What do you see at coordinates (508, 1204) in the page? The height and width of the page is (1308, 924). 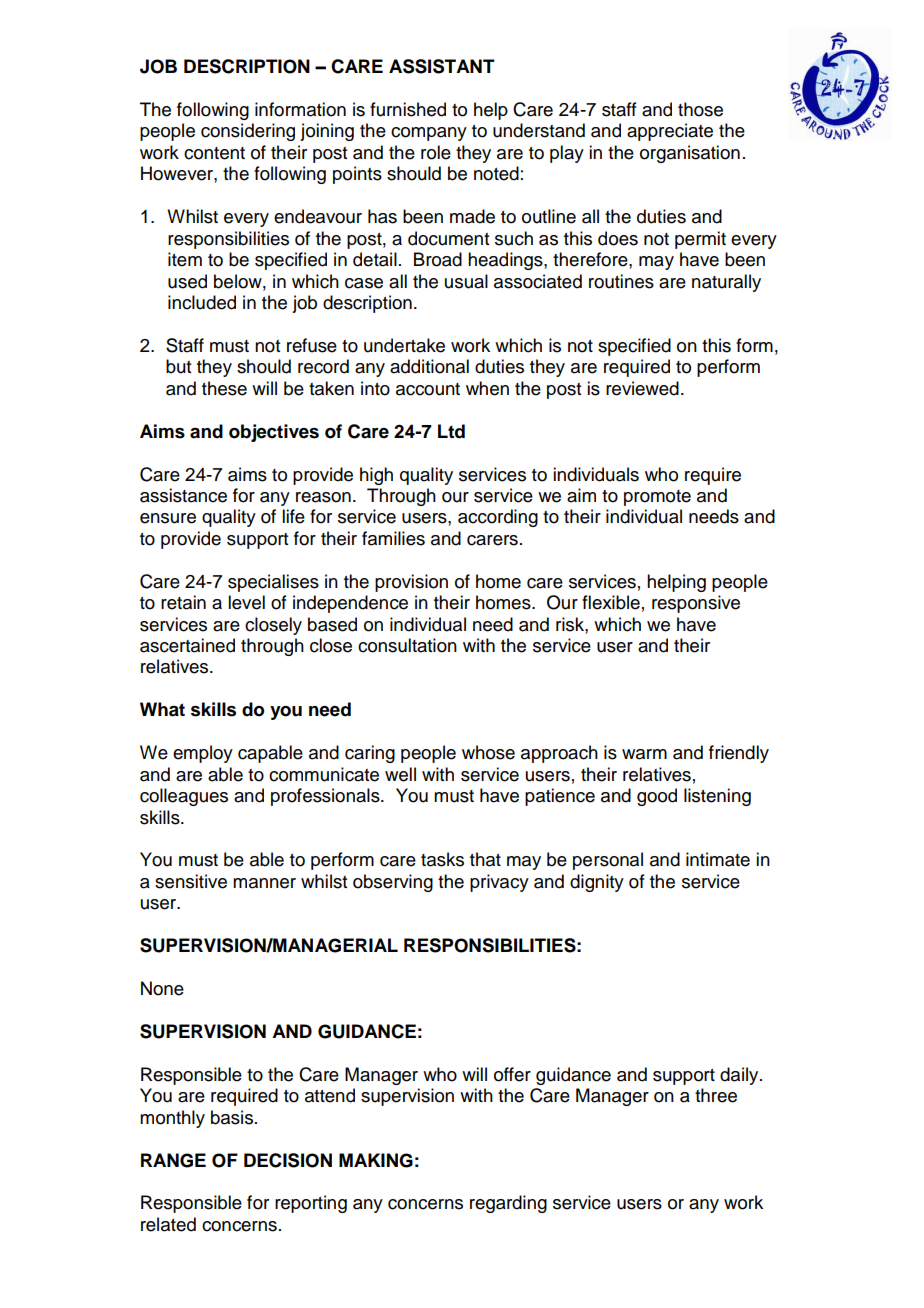 I see `regarding` at bounding box center [508, 1204].
